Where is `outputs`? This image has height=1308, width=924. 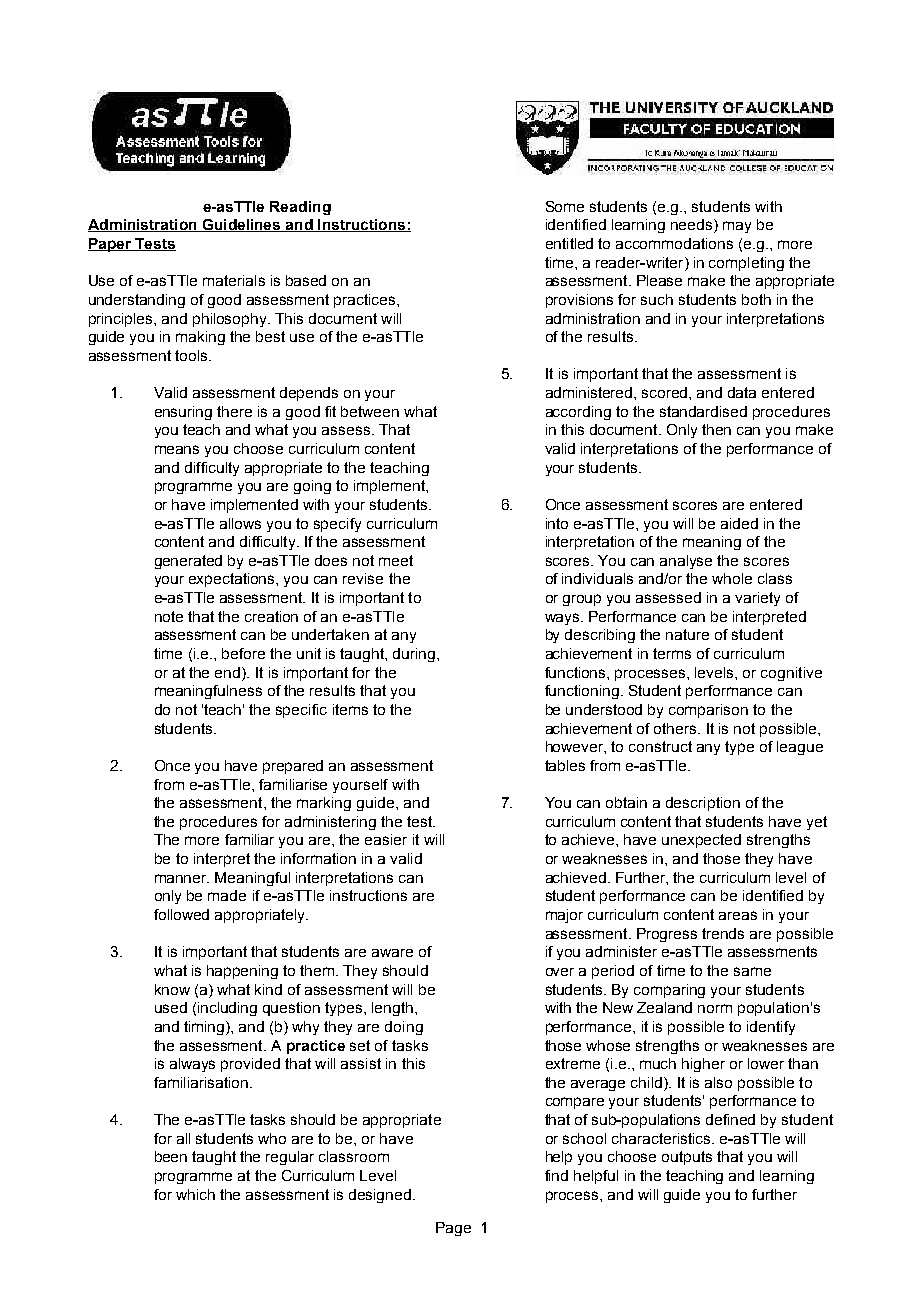 outputs is located at coordinates (687, 1158).
